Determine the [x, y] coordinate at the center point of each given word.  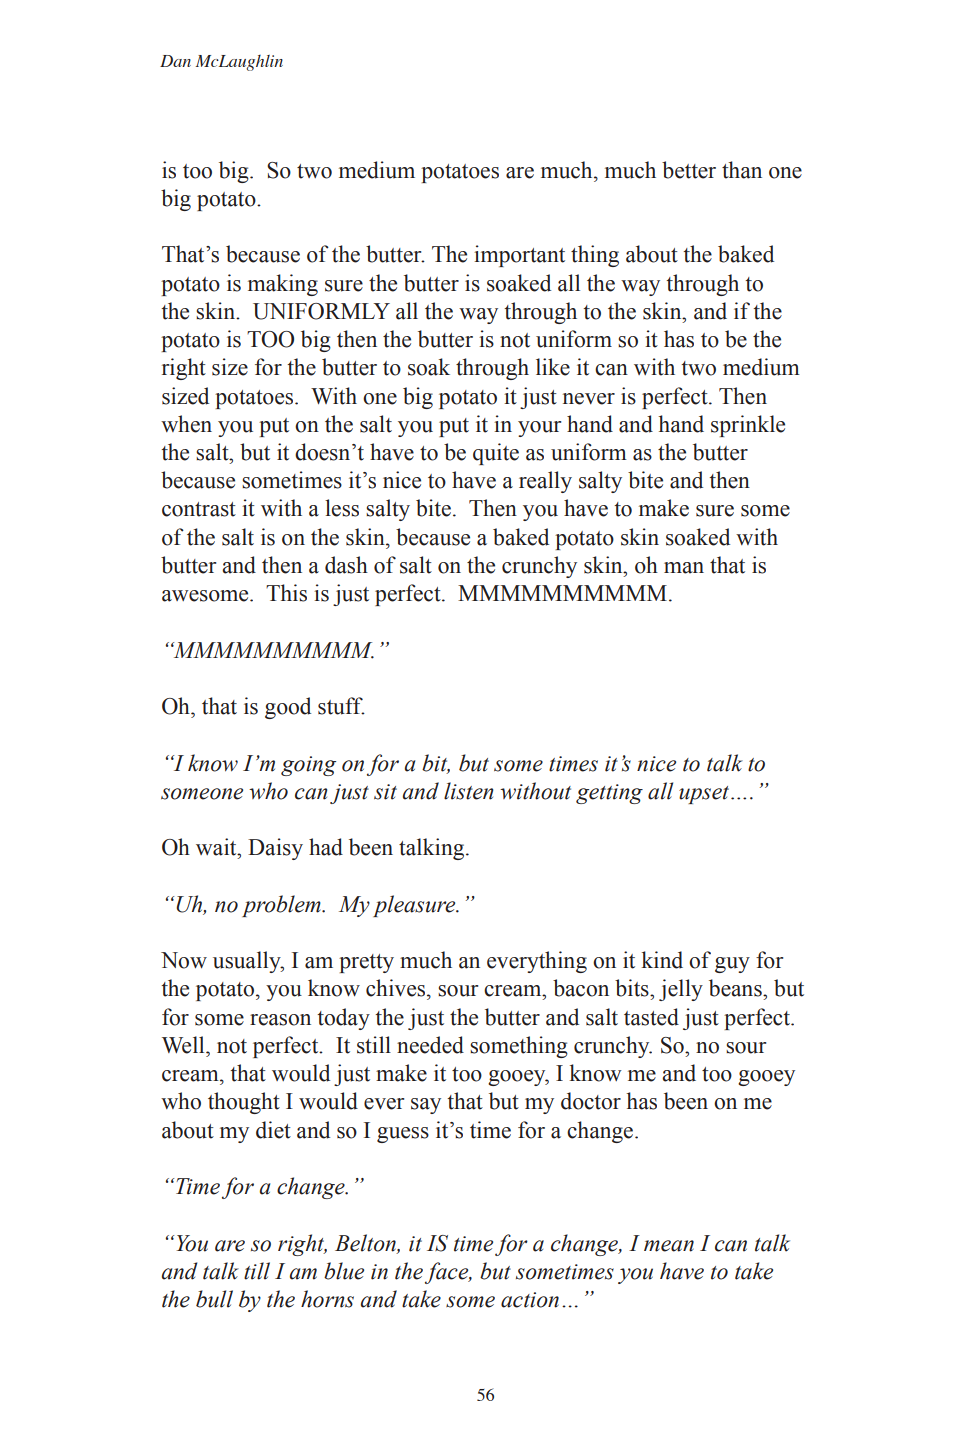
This [286, 593]
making [283, 285]
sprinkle [748, 426]
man [684, 568]
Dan [175, 61]
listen [468, 791]
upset [705, 795]
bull [214, 1299]
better [689, 170]
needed [430, 1045]
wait [217, 847]
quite [496, 454]
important [519, 256]
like [553, 367]
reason [280, 1020]
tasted [651, 1017]
